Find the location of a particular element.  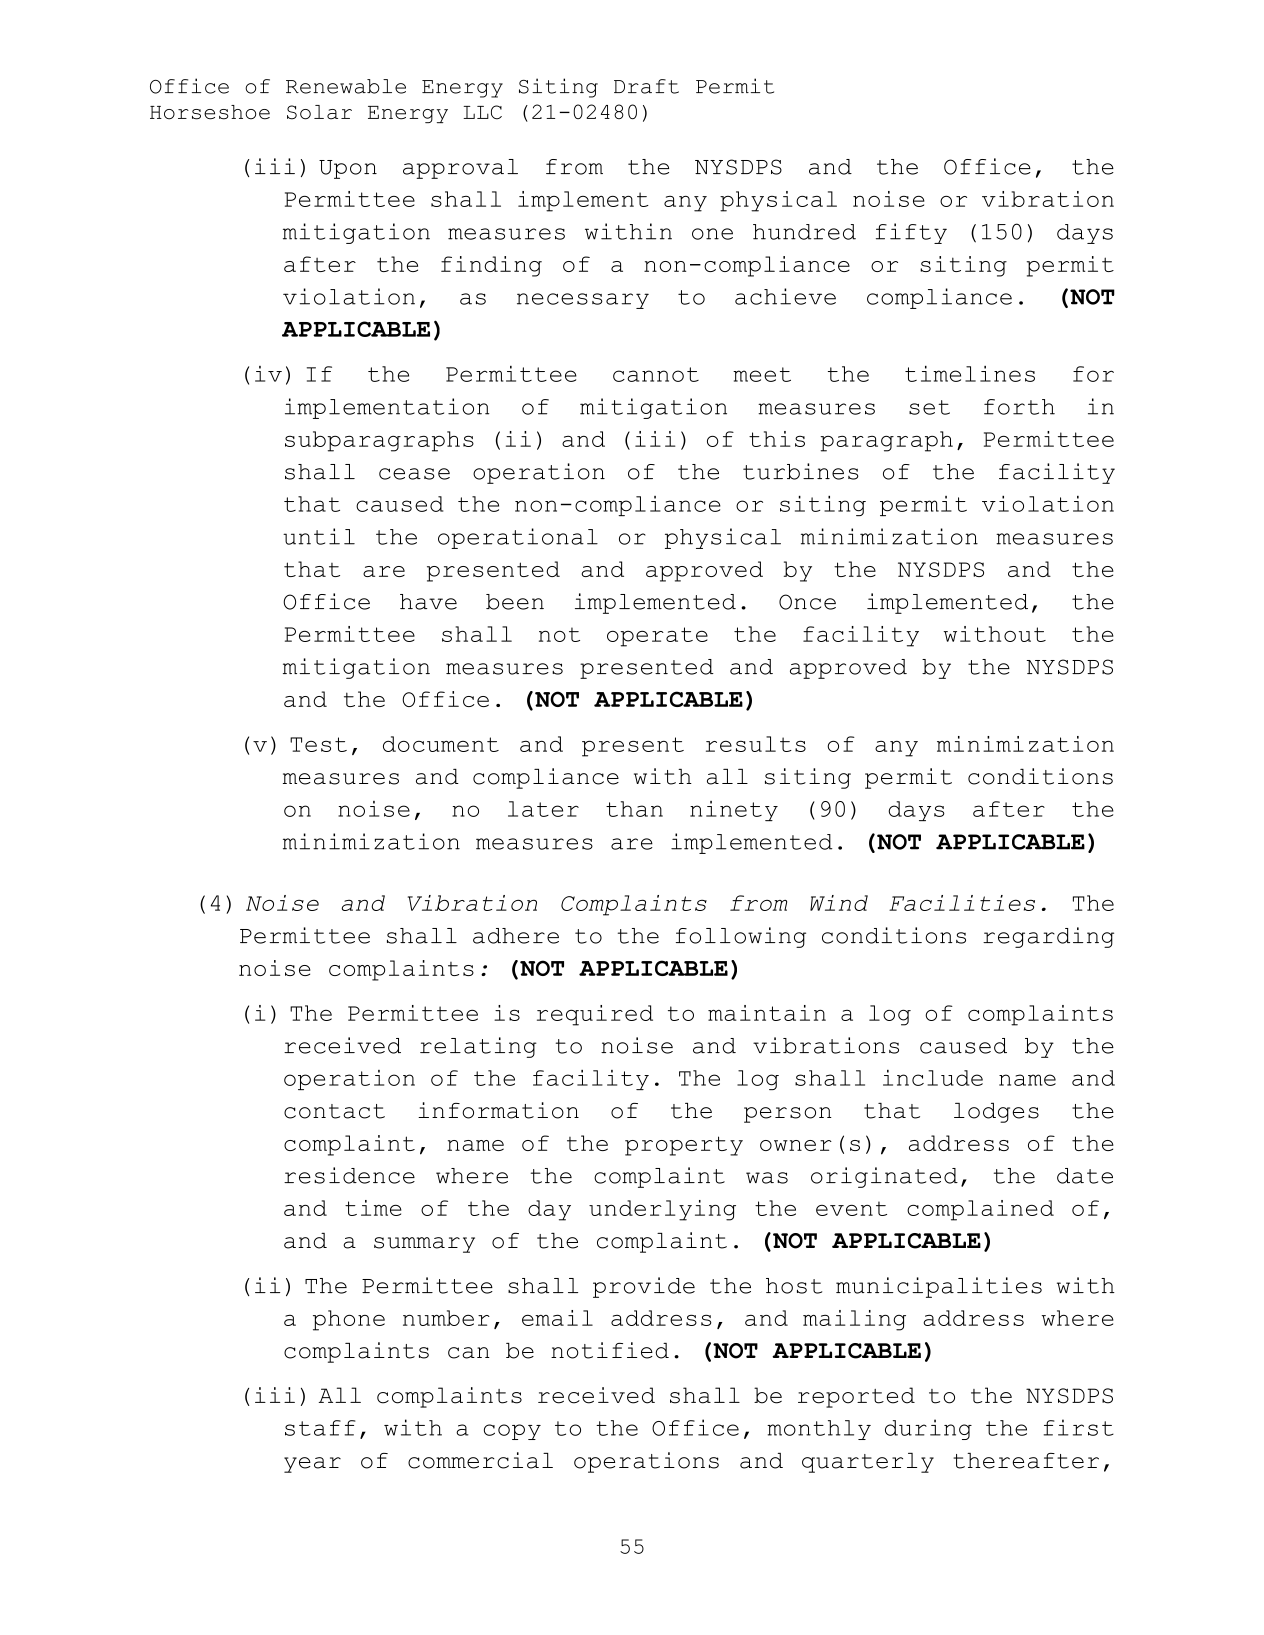

staff is located at coordinates (320, 1428).
